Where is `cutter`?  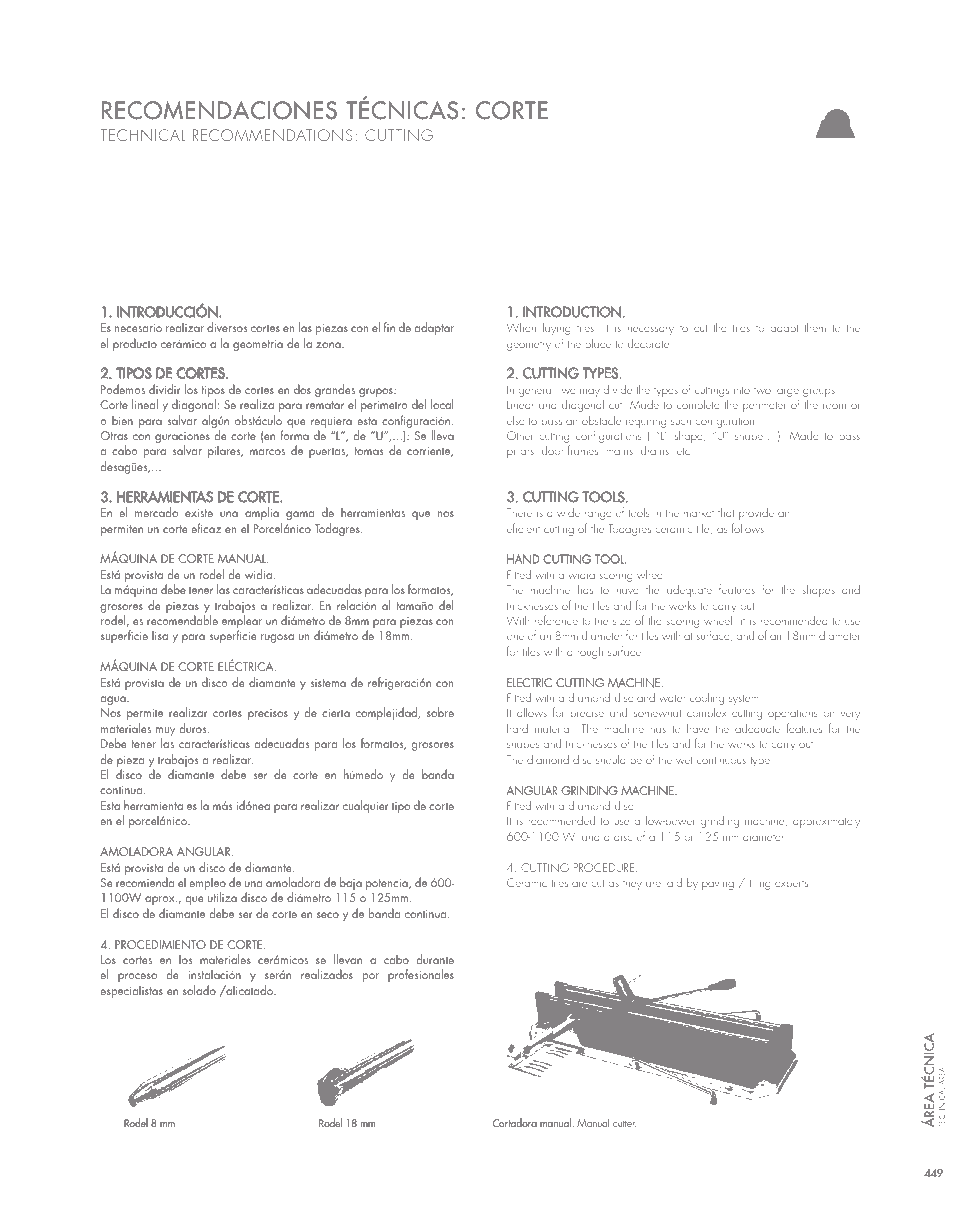
cutter is located at coordinates (624, 1124).
